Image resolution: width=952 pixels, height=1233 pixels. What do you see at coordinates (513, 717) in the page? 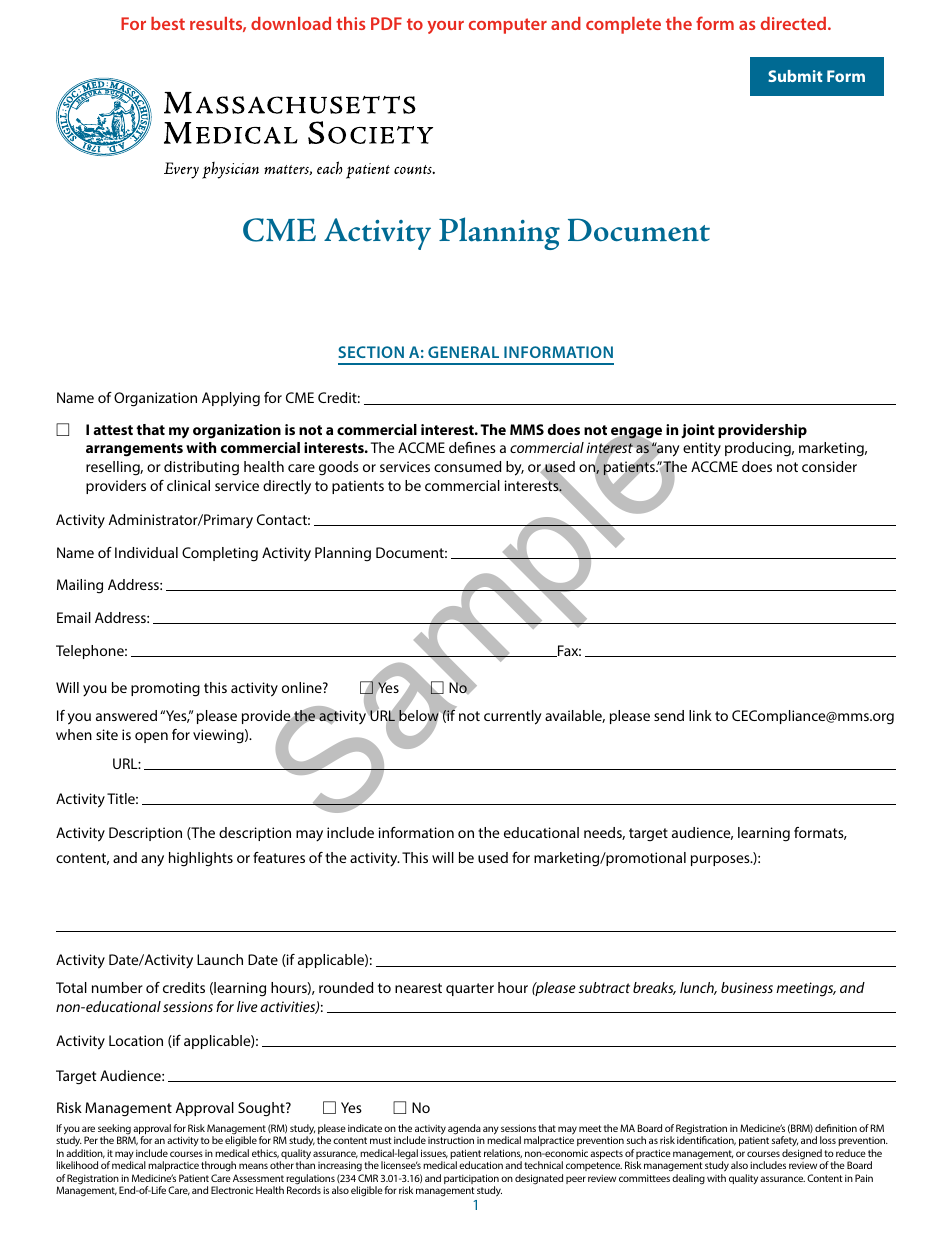
I see `currently` at bounding box center [513, 717].
